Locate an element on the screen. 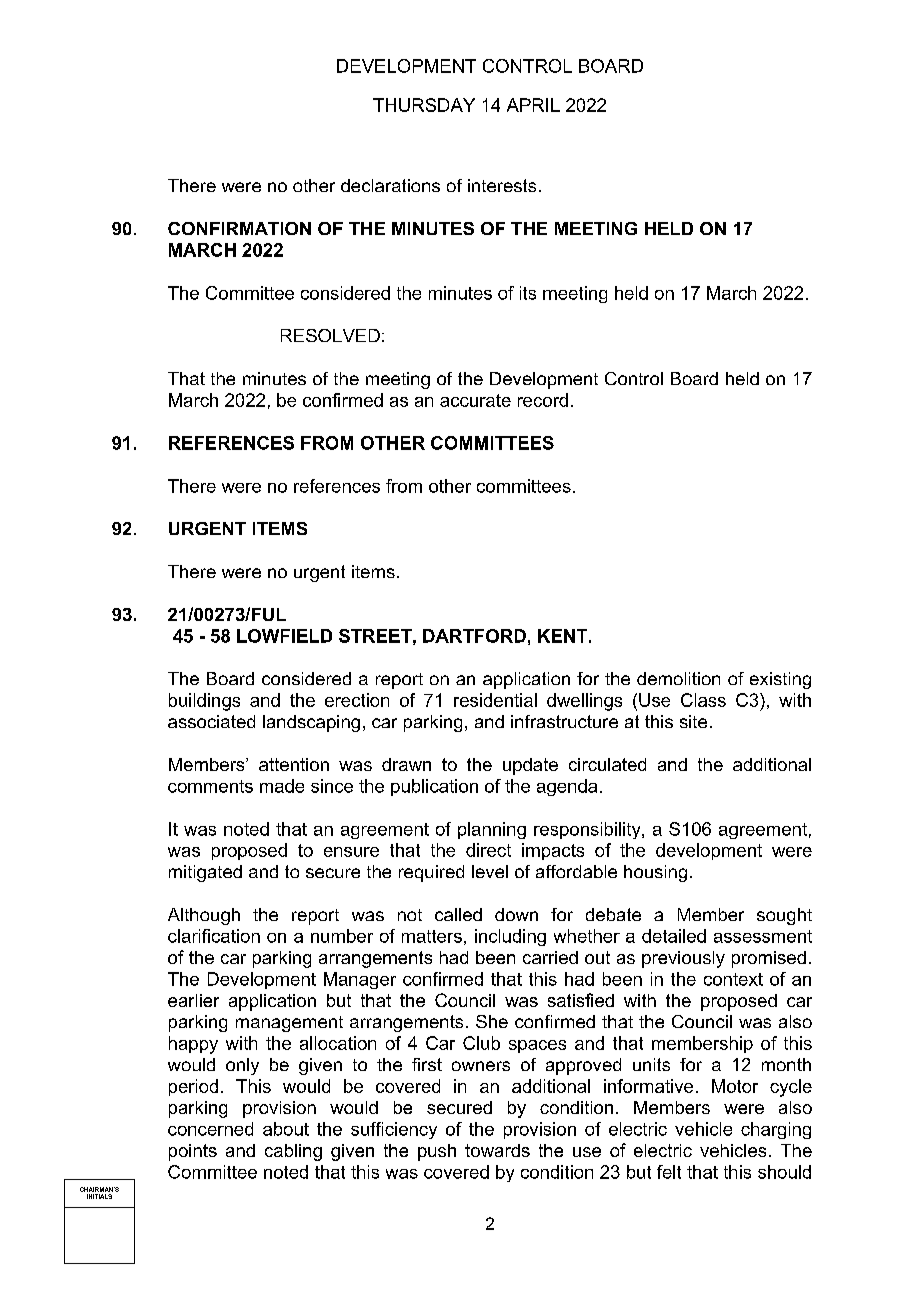 The width and height of the screenshot is (924, 1308). residential is located at coordinates (495, 700).
